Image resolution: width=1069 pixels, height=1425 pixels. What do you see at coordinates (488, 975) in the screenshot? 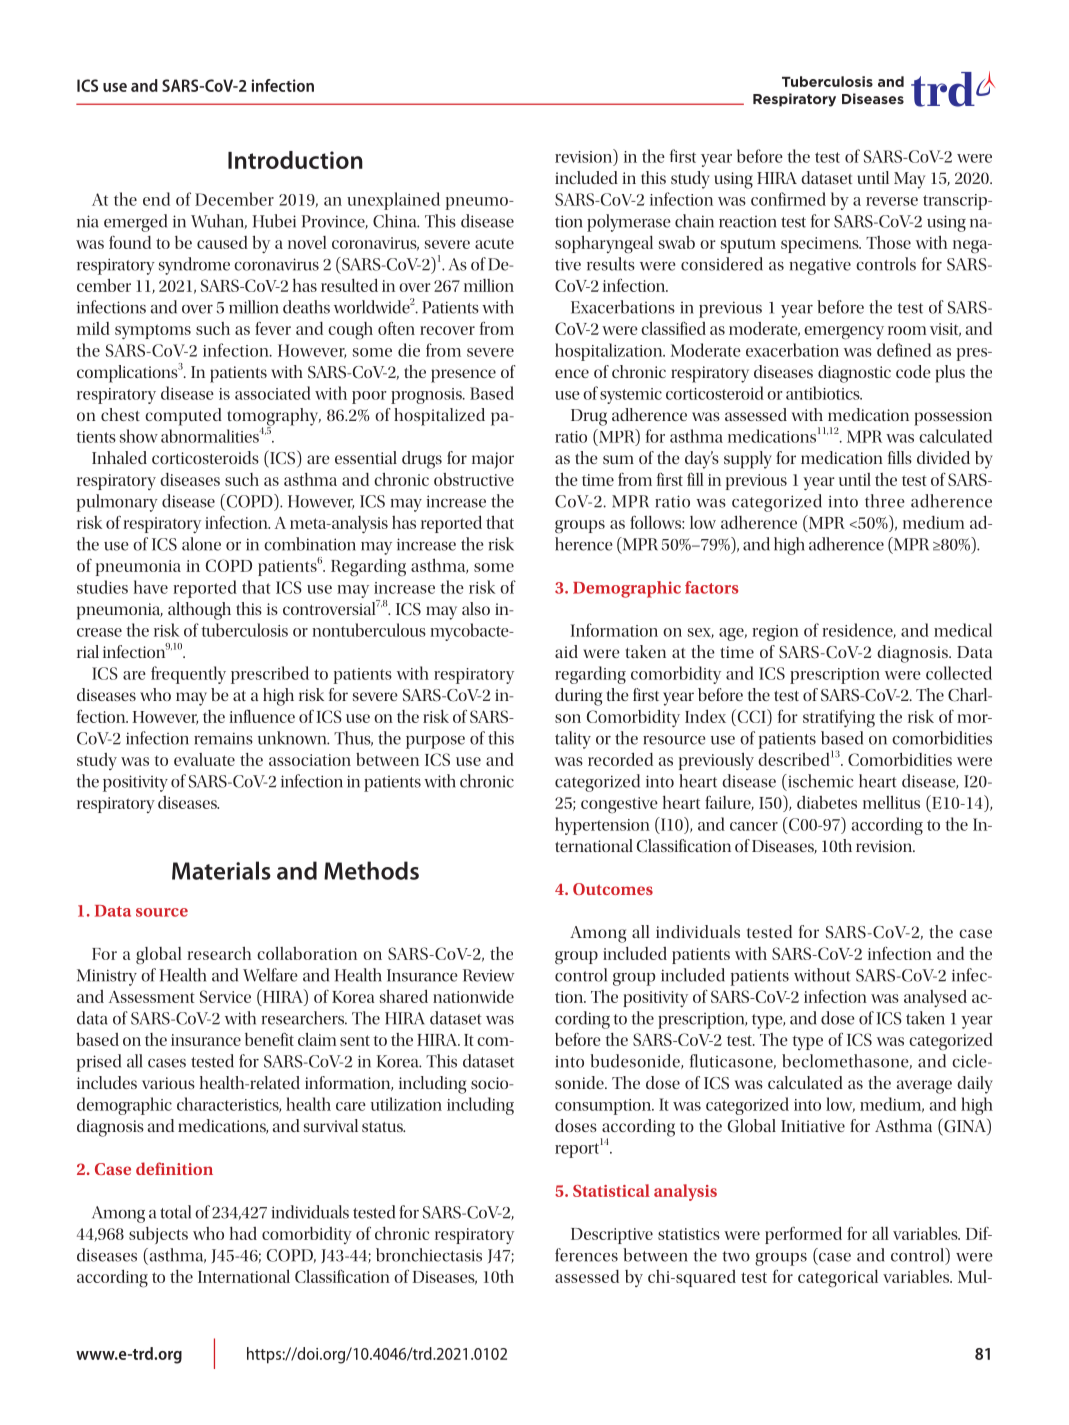
I see `Review` at bounding box center [488, 975].
